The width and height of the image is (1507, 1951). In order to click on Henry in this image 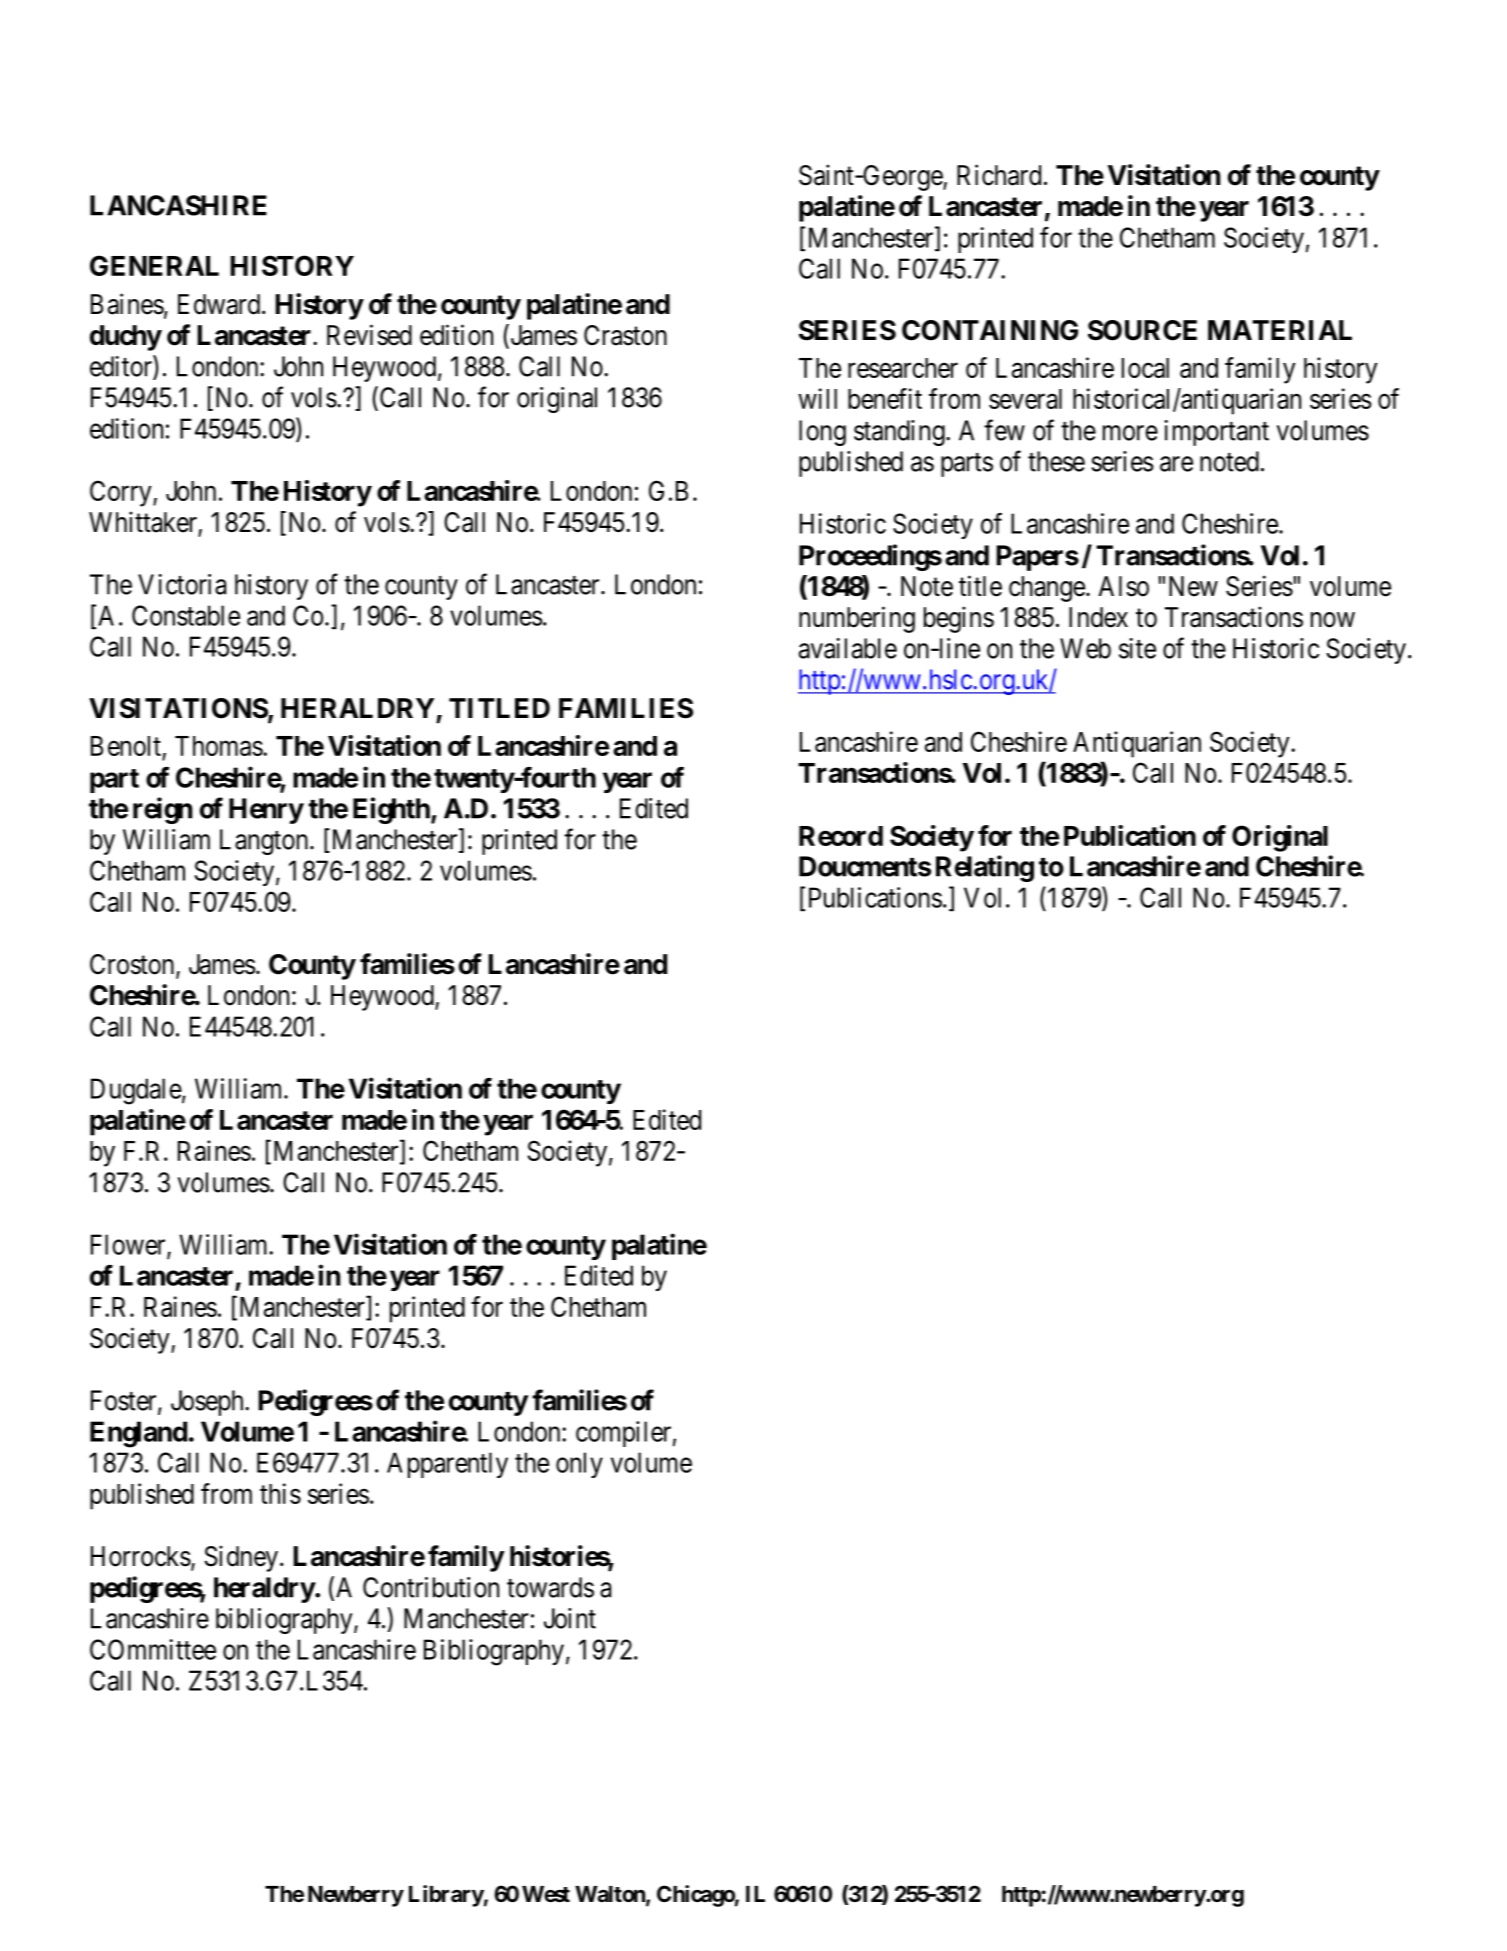, I will do `click(266, 811)`.
